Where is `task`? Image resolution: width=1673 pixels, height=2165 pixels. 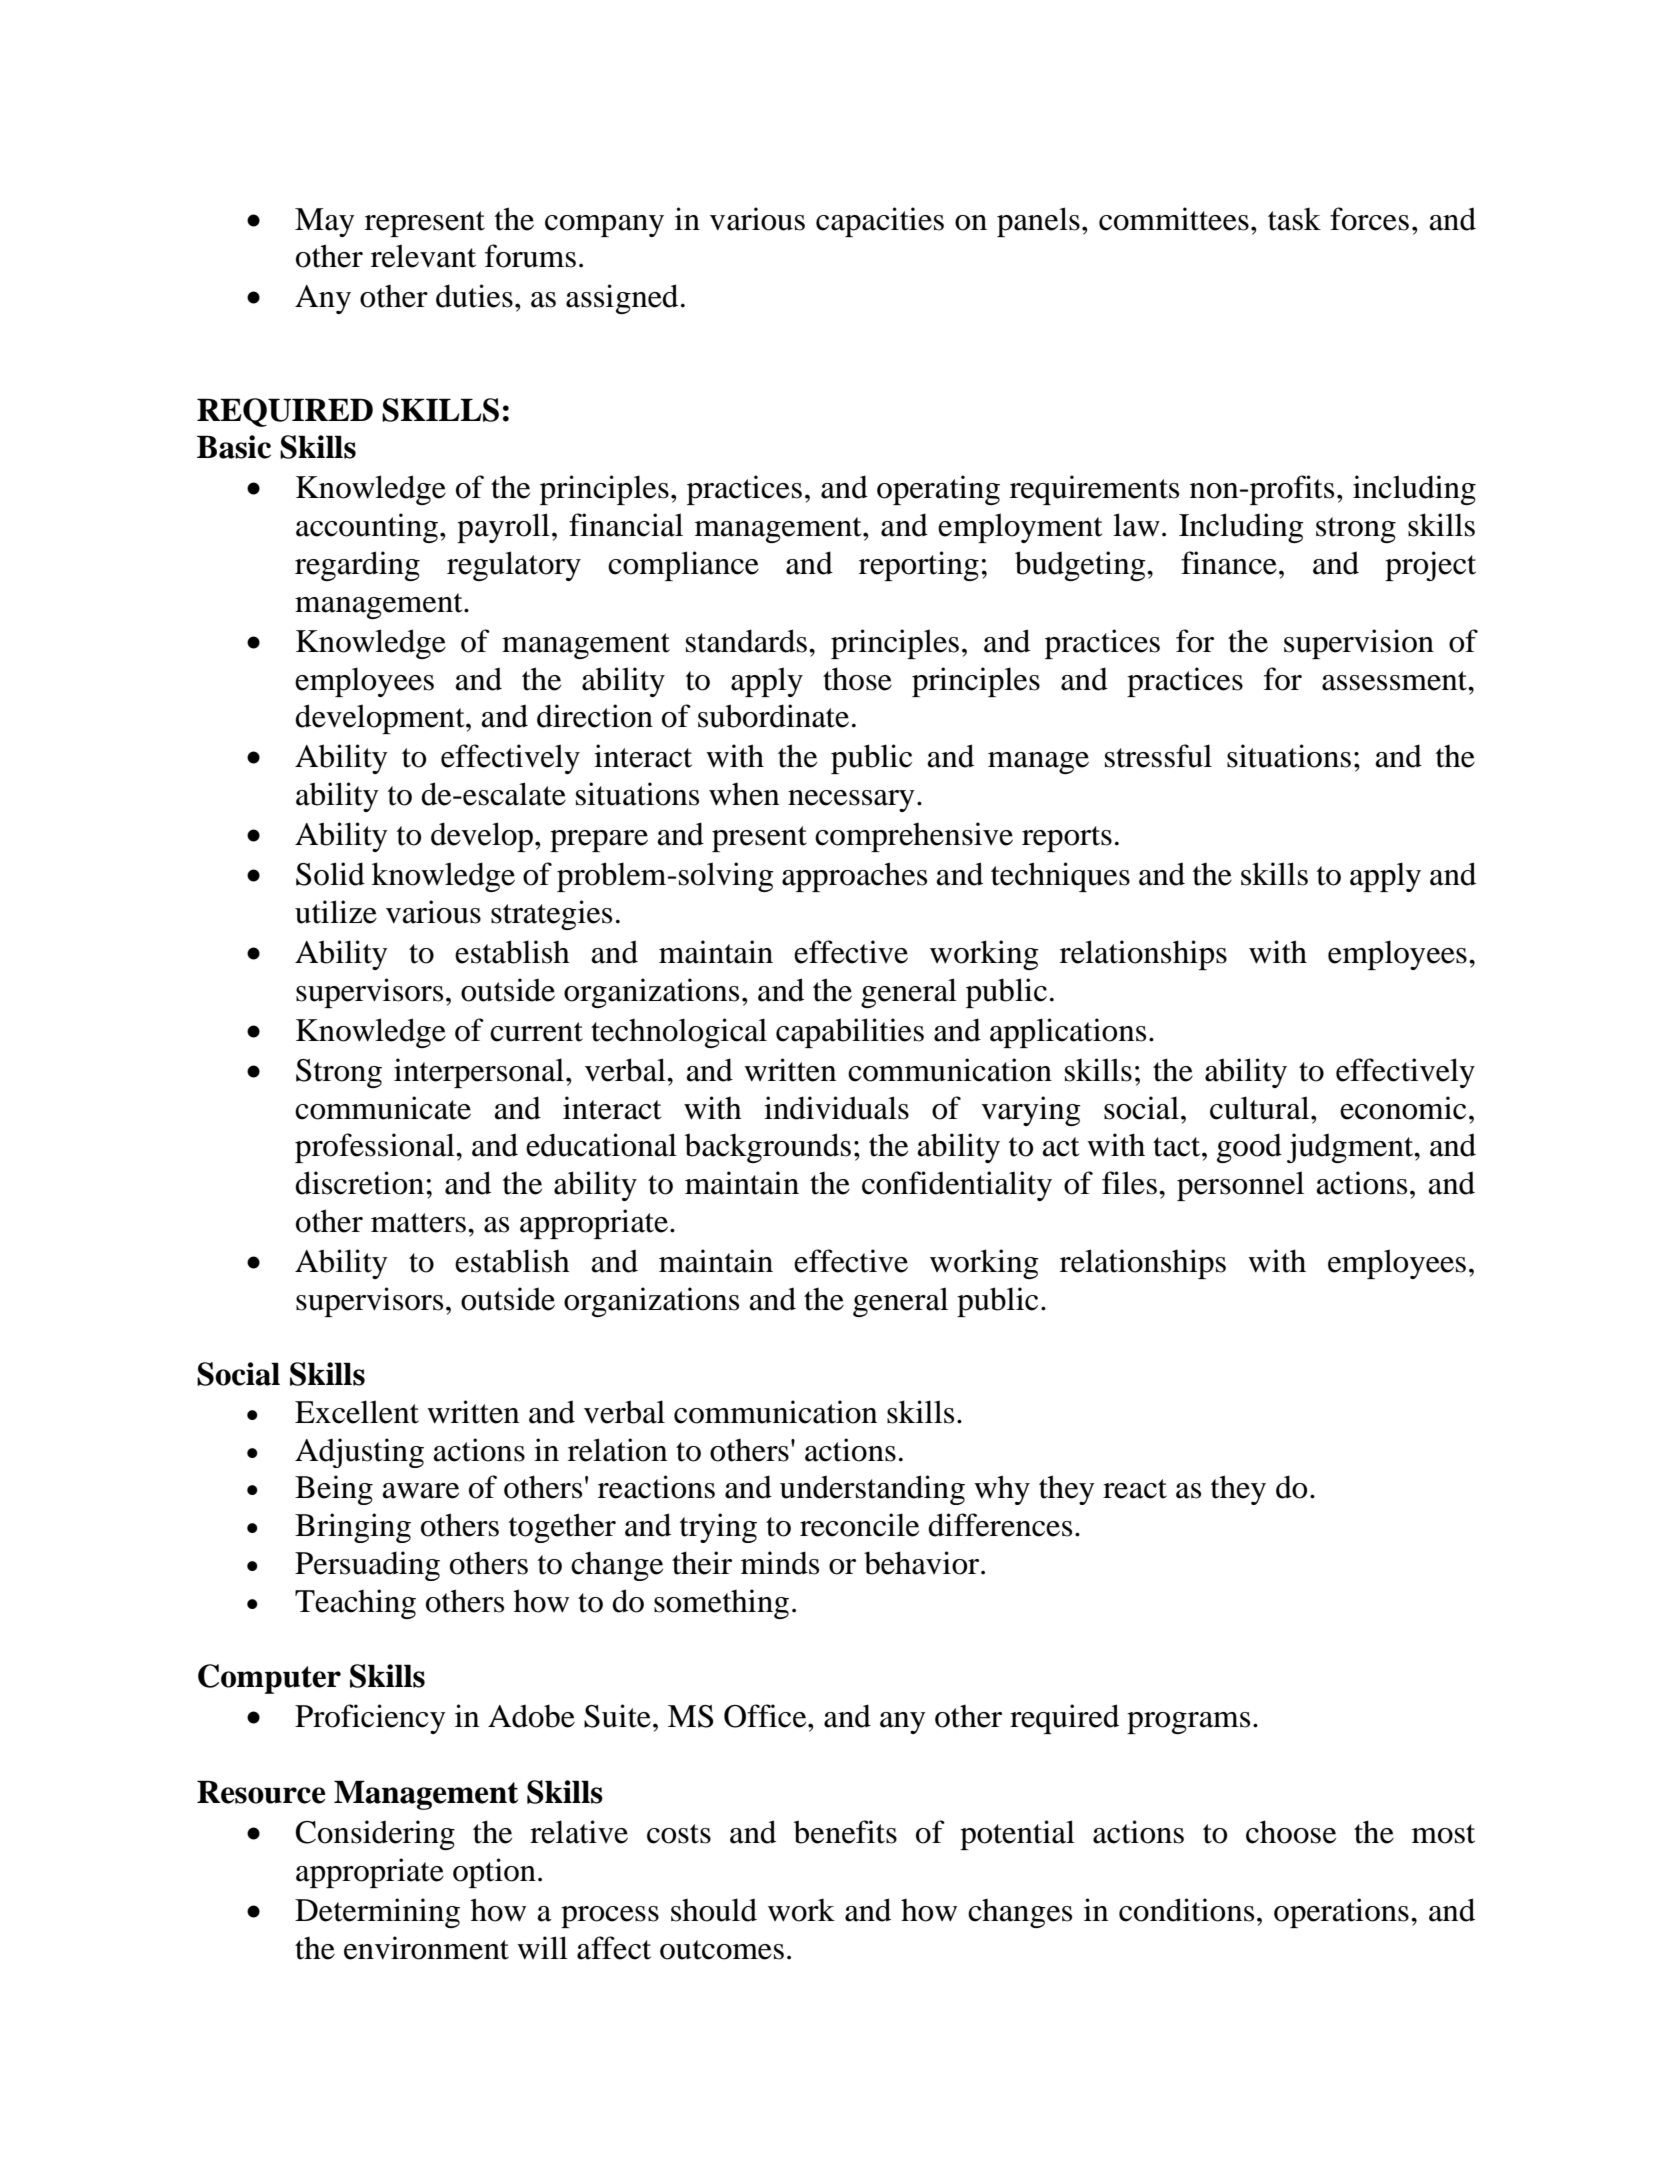
task is located at coordinates (1294, 219).
